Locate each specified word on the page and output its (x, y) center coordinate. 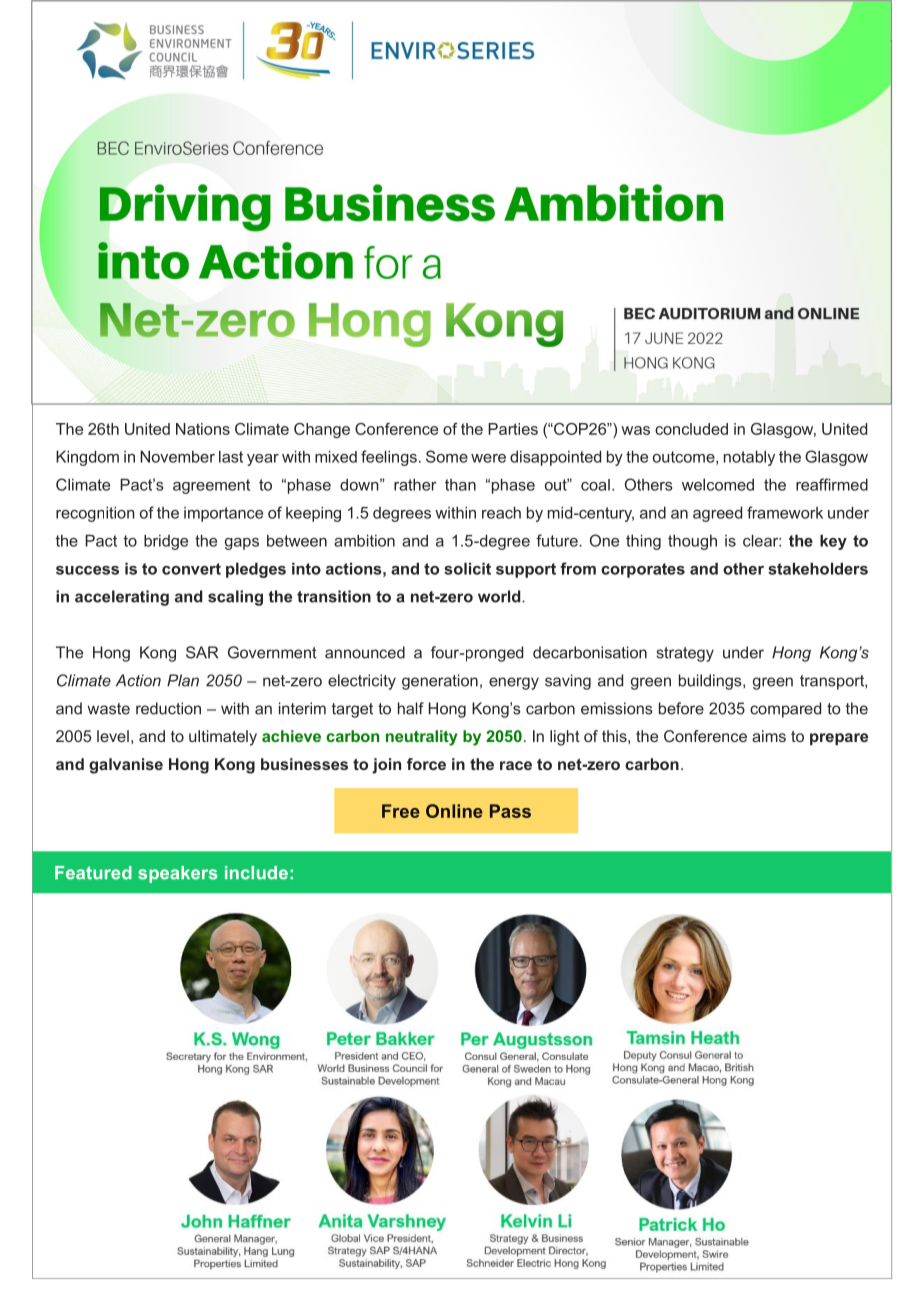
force (426, 764)
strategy (685, 654)
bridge (166, 542)
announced (365, 652)
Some (447, 456)
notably (749, 458)
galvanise (126, 766)
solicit (467, 568)
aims (769, 736)
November (177, 456)
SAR (202, 652)
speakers (178, 874)
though (692, 542)
